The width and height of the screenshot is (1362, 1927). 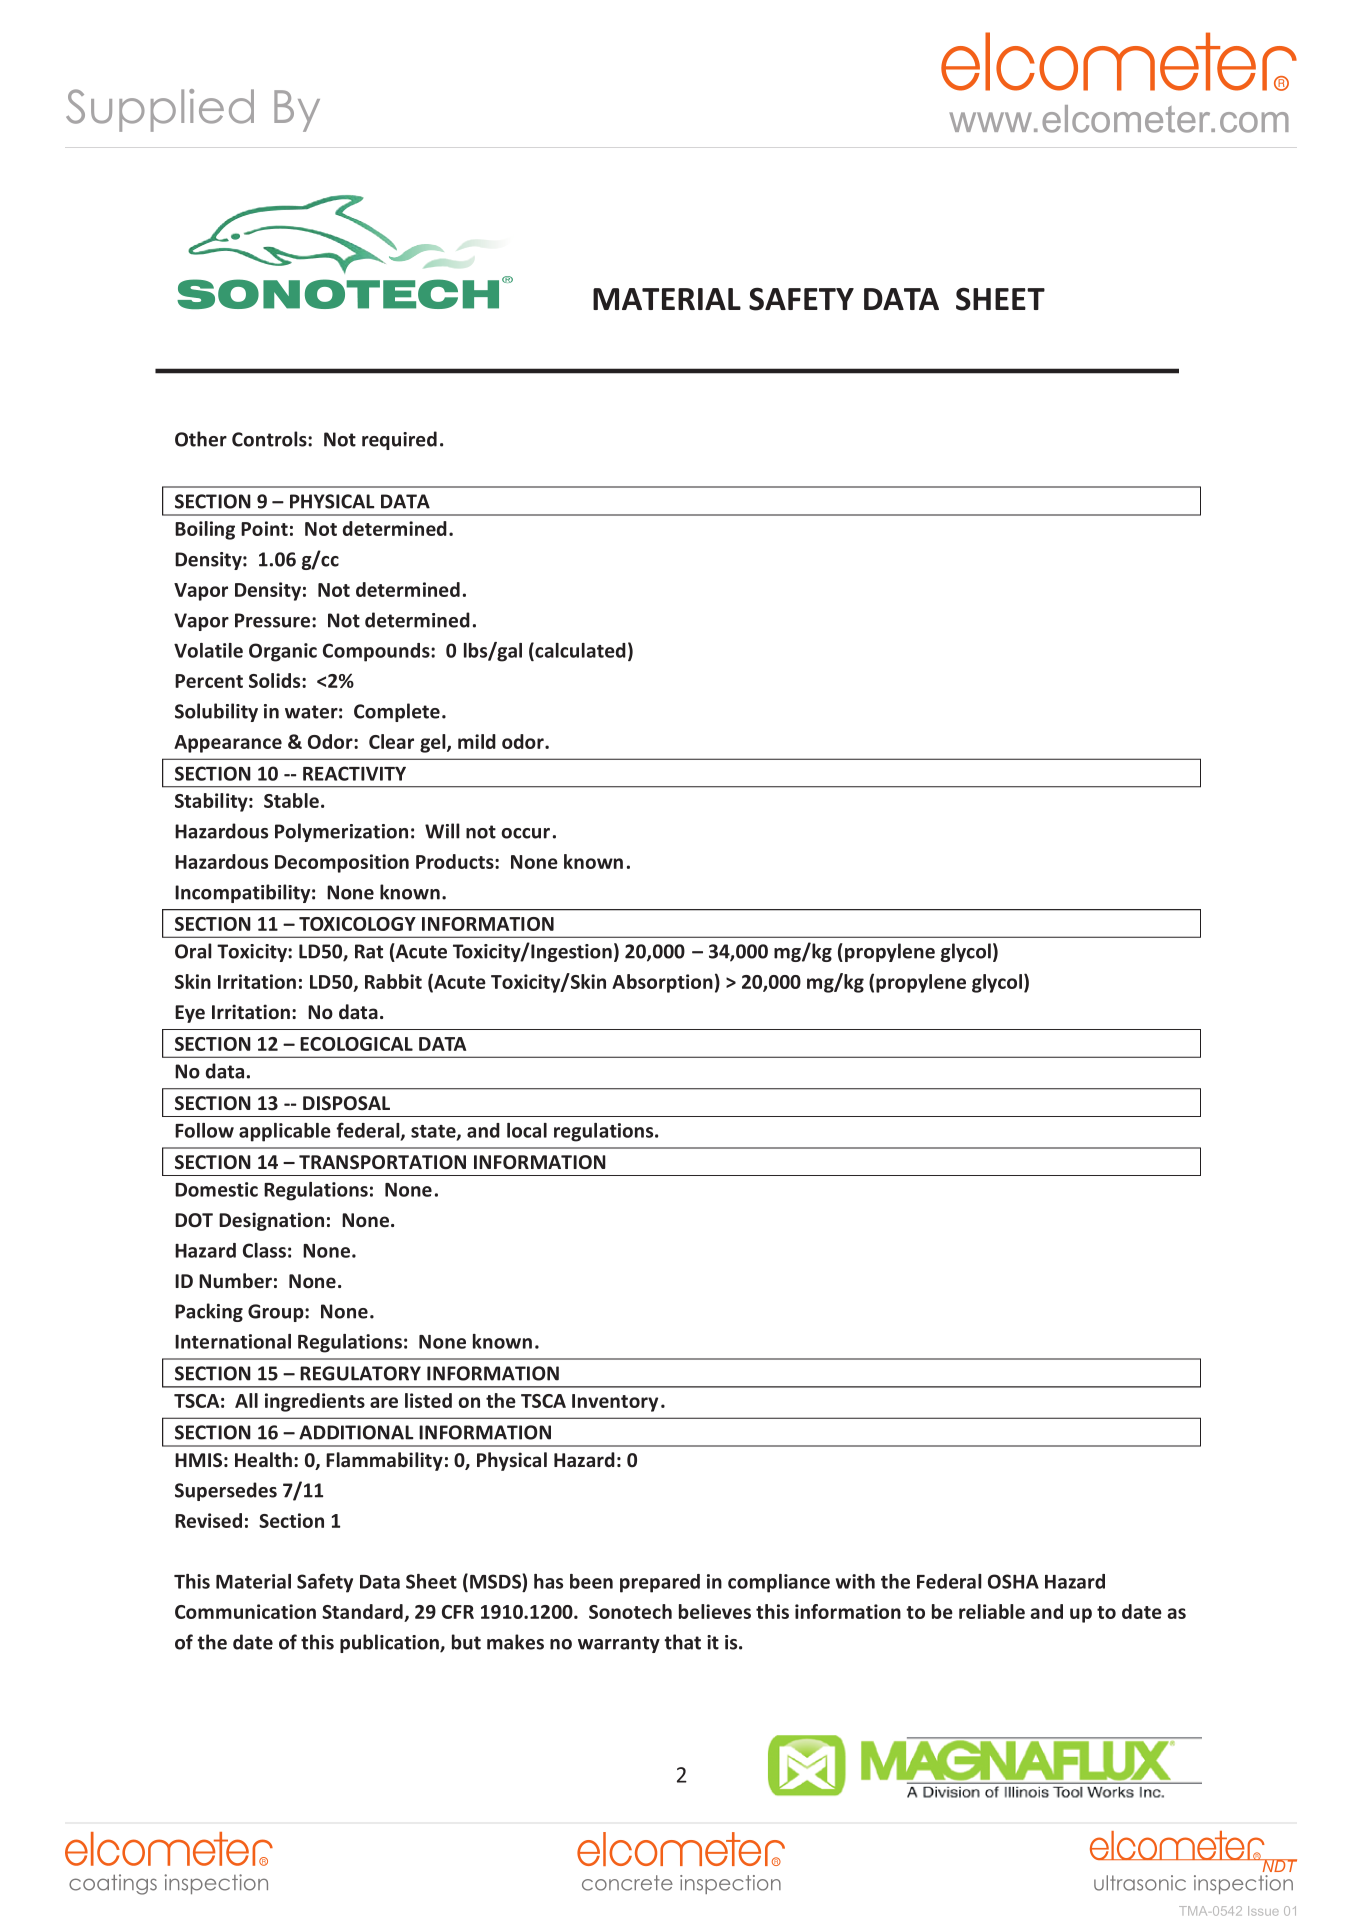 I want to click on publication, so click(x=390, y=1643).
